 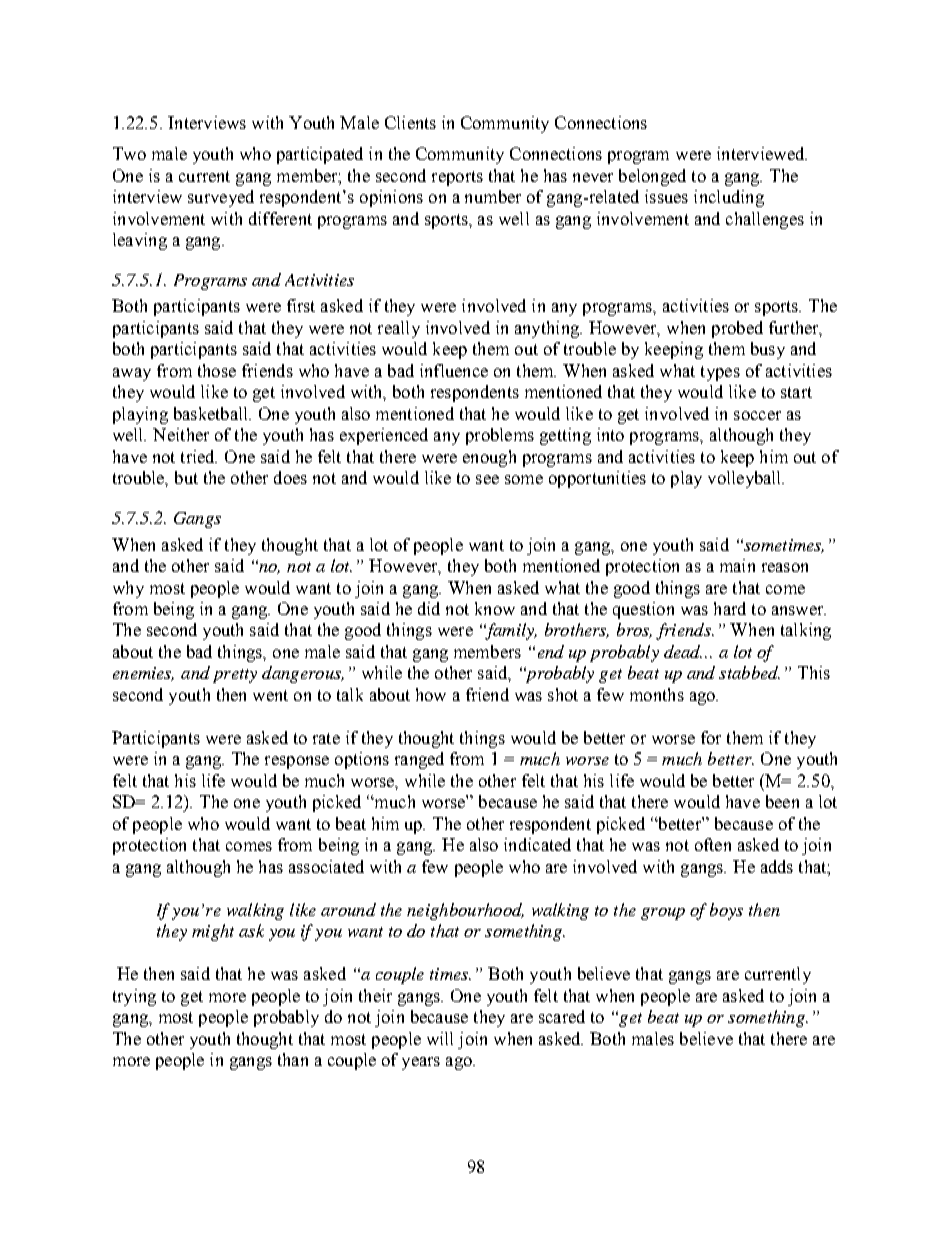 I want to click on hard, so click(x=730, y=608).
